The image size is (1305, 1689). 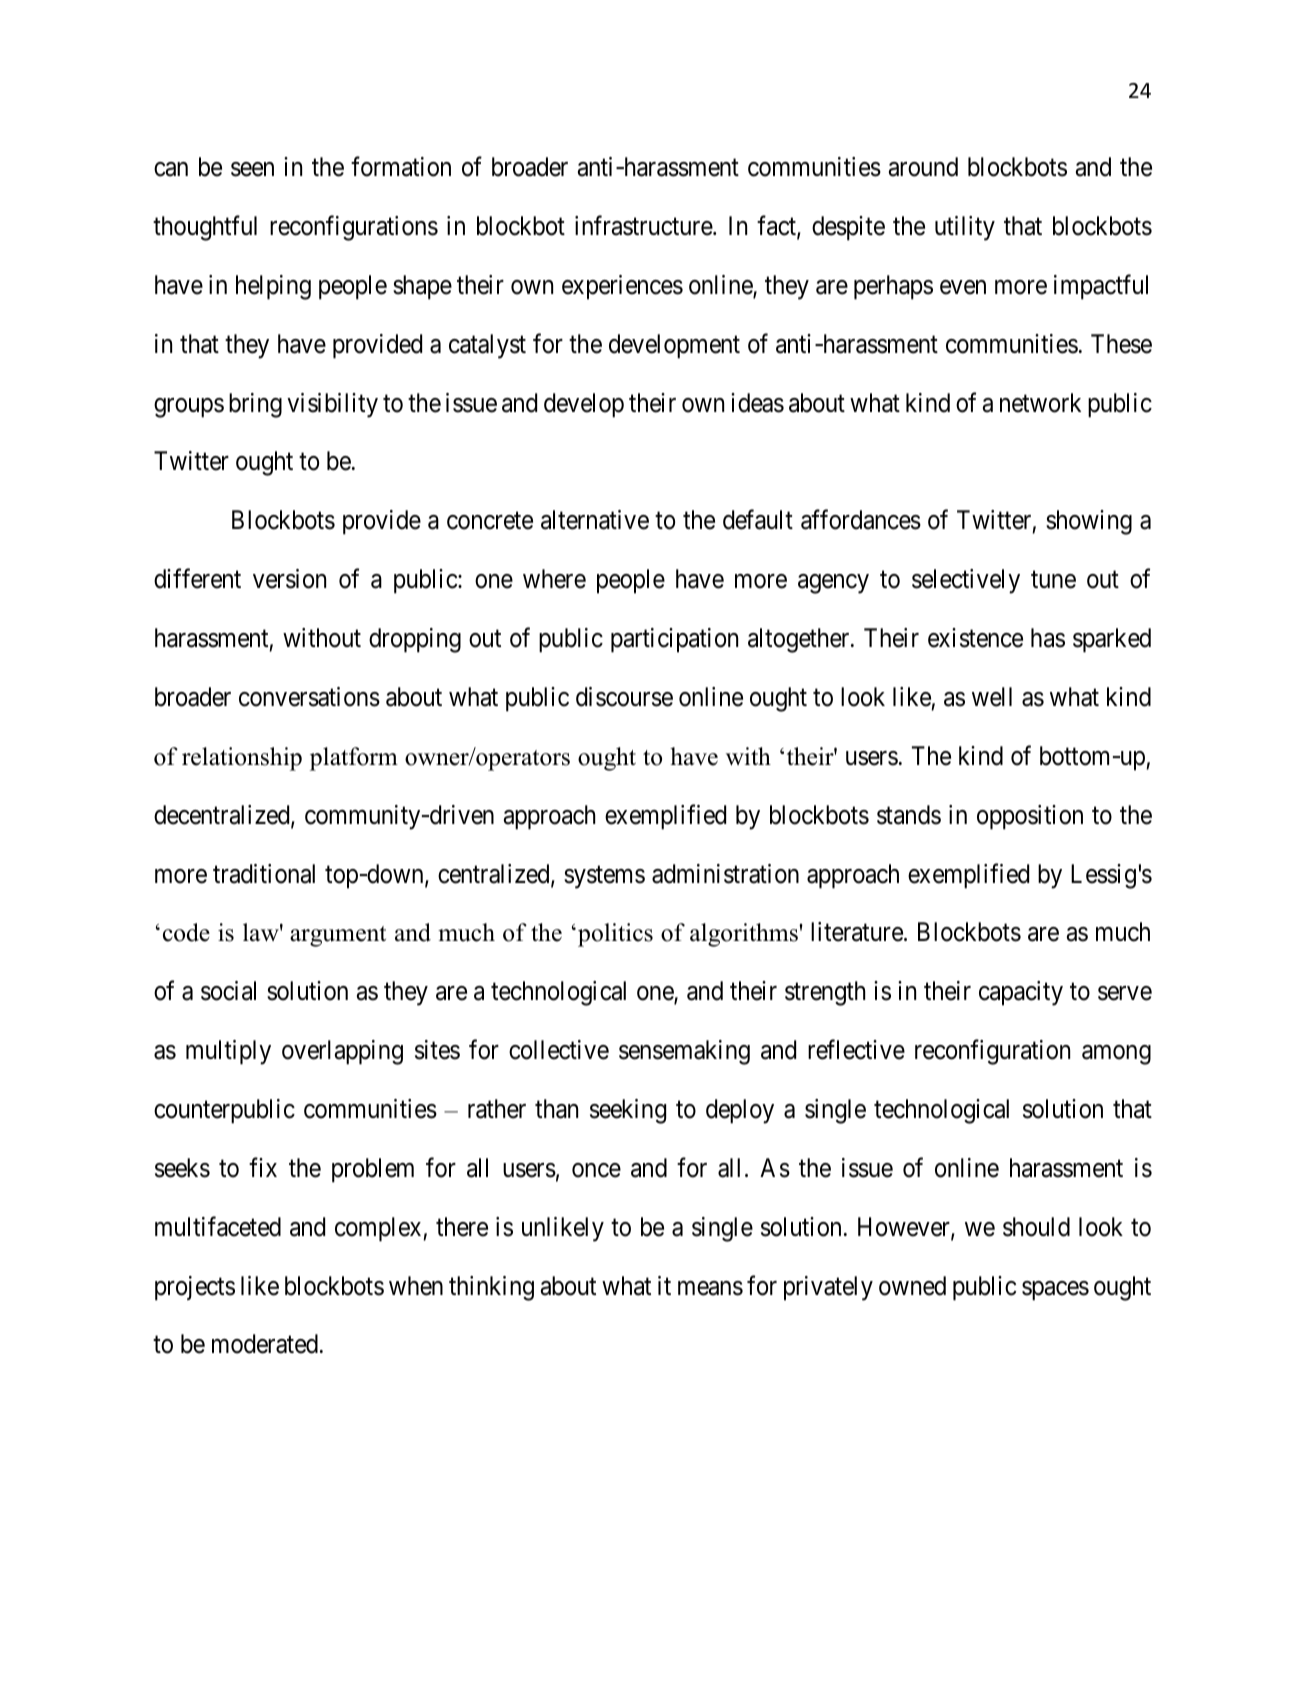 I want to click on thinking, so click(x=491, y=1288).
